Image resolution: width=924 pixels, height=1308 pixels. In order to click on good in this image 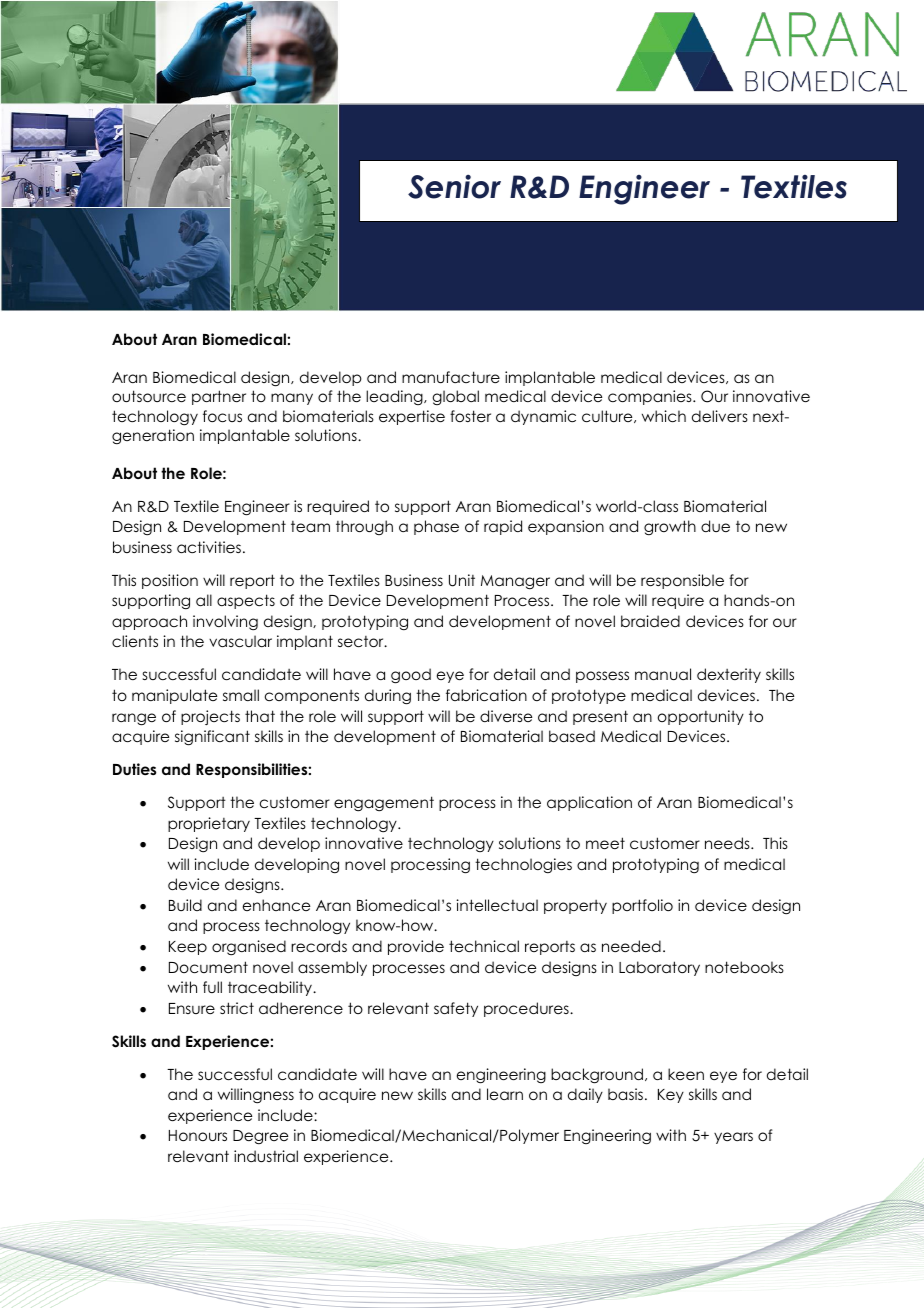, I will do `click(411, 676)`.
